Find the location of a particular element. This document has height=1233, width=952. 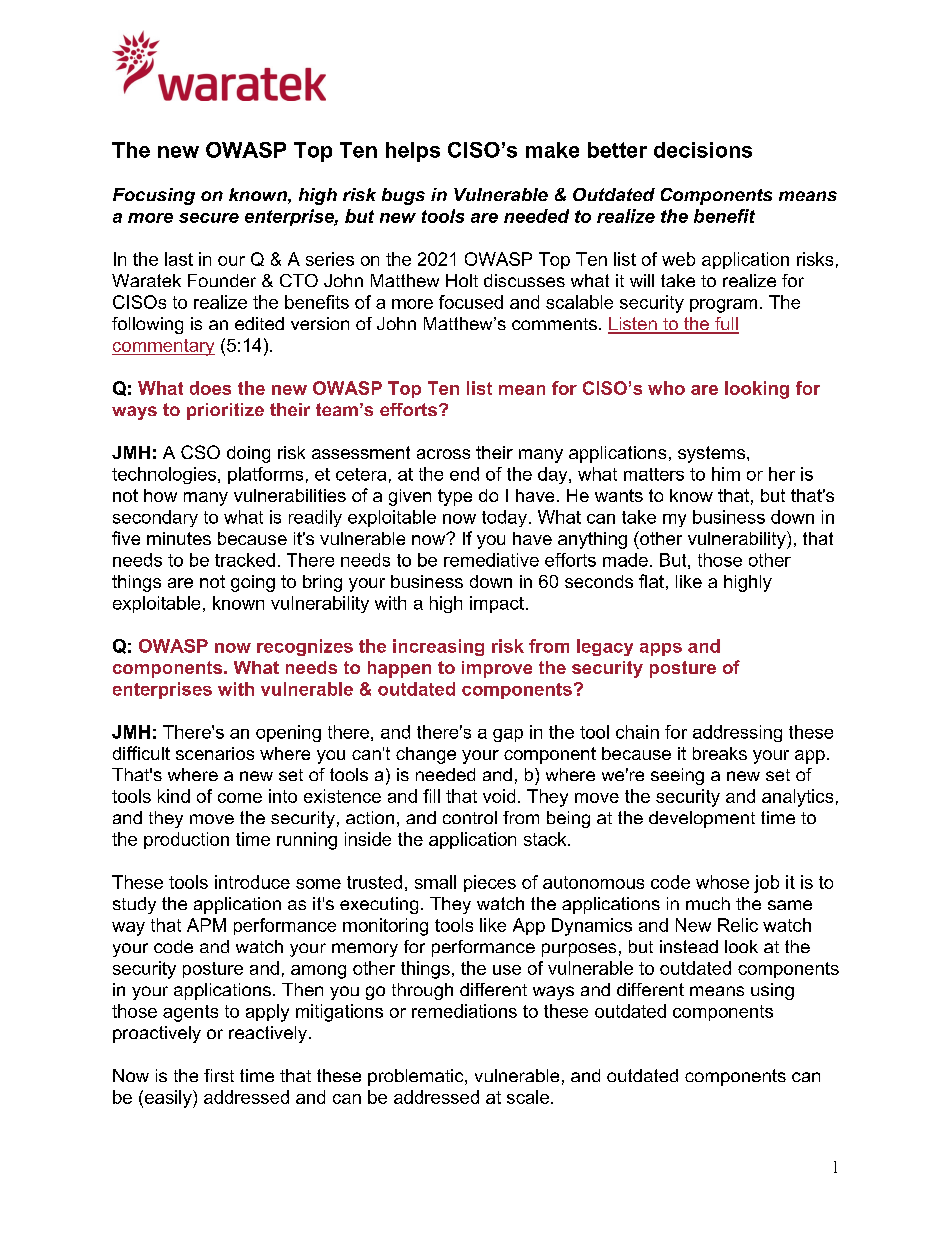

change is located at coordinates (426, 755).
